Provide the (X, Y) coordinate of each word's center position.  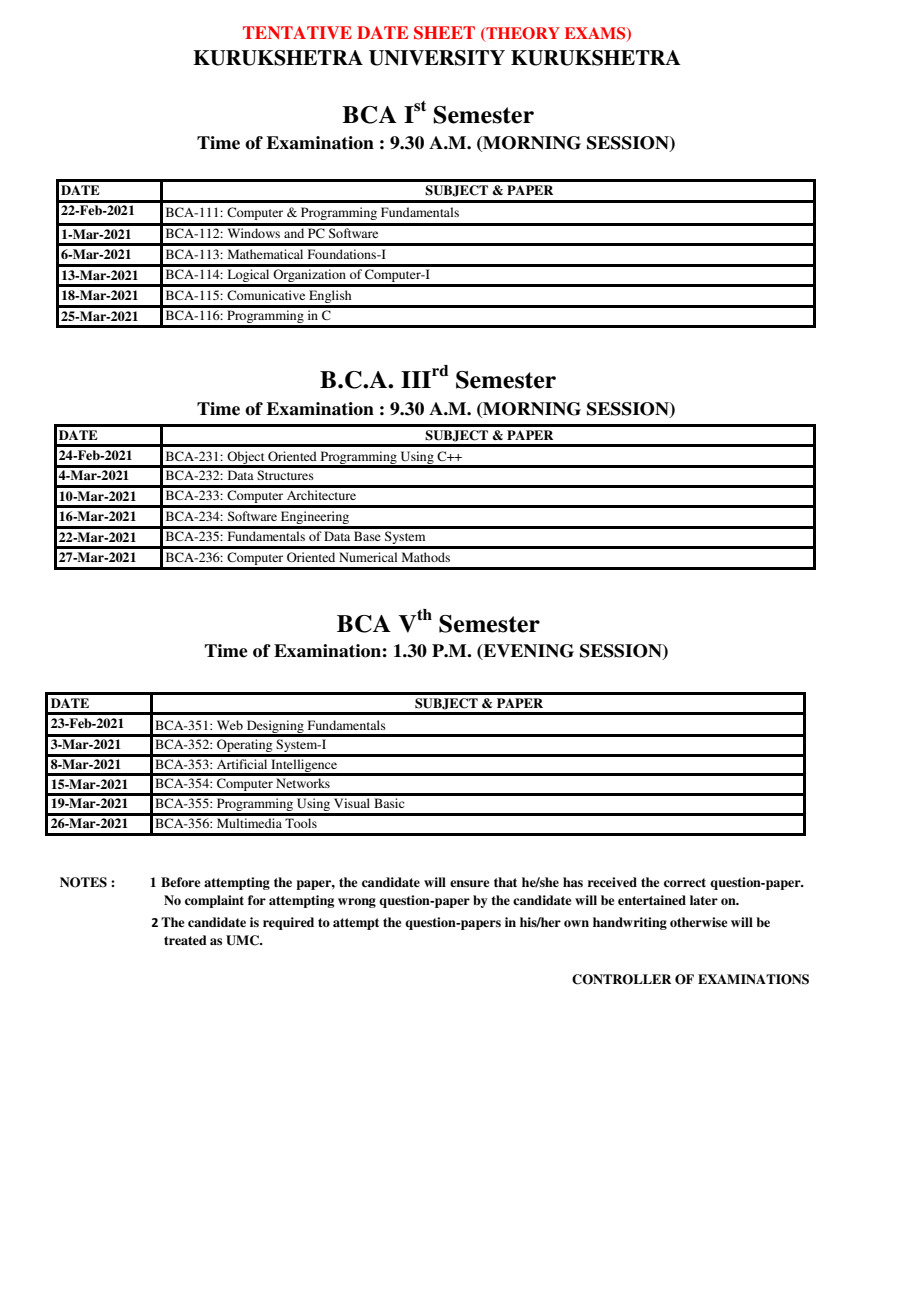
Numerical (368, 557)
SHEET (444, 33)
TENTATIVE (297, 32)
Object (246, 459)
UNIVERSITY (437, 58)
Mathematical (265, 254)
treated (185, 940)
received (612, 882)
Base (367, 536)
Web (230, 725)
